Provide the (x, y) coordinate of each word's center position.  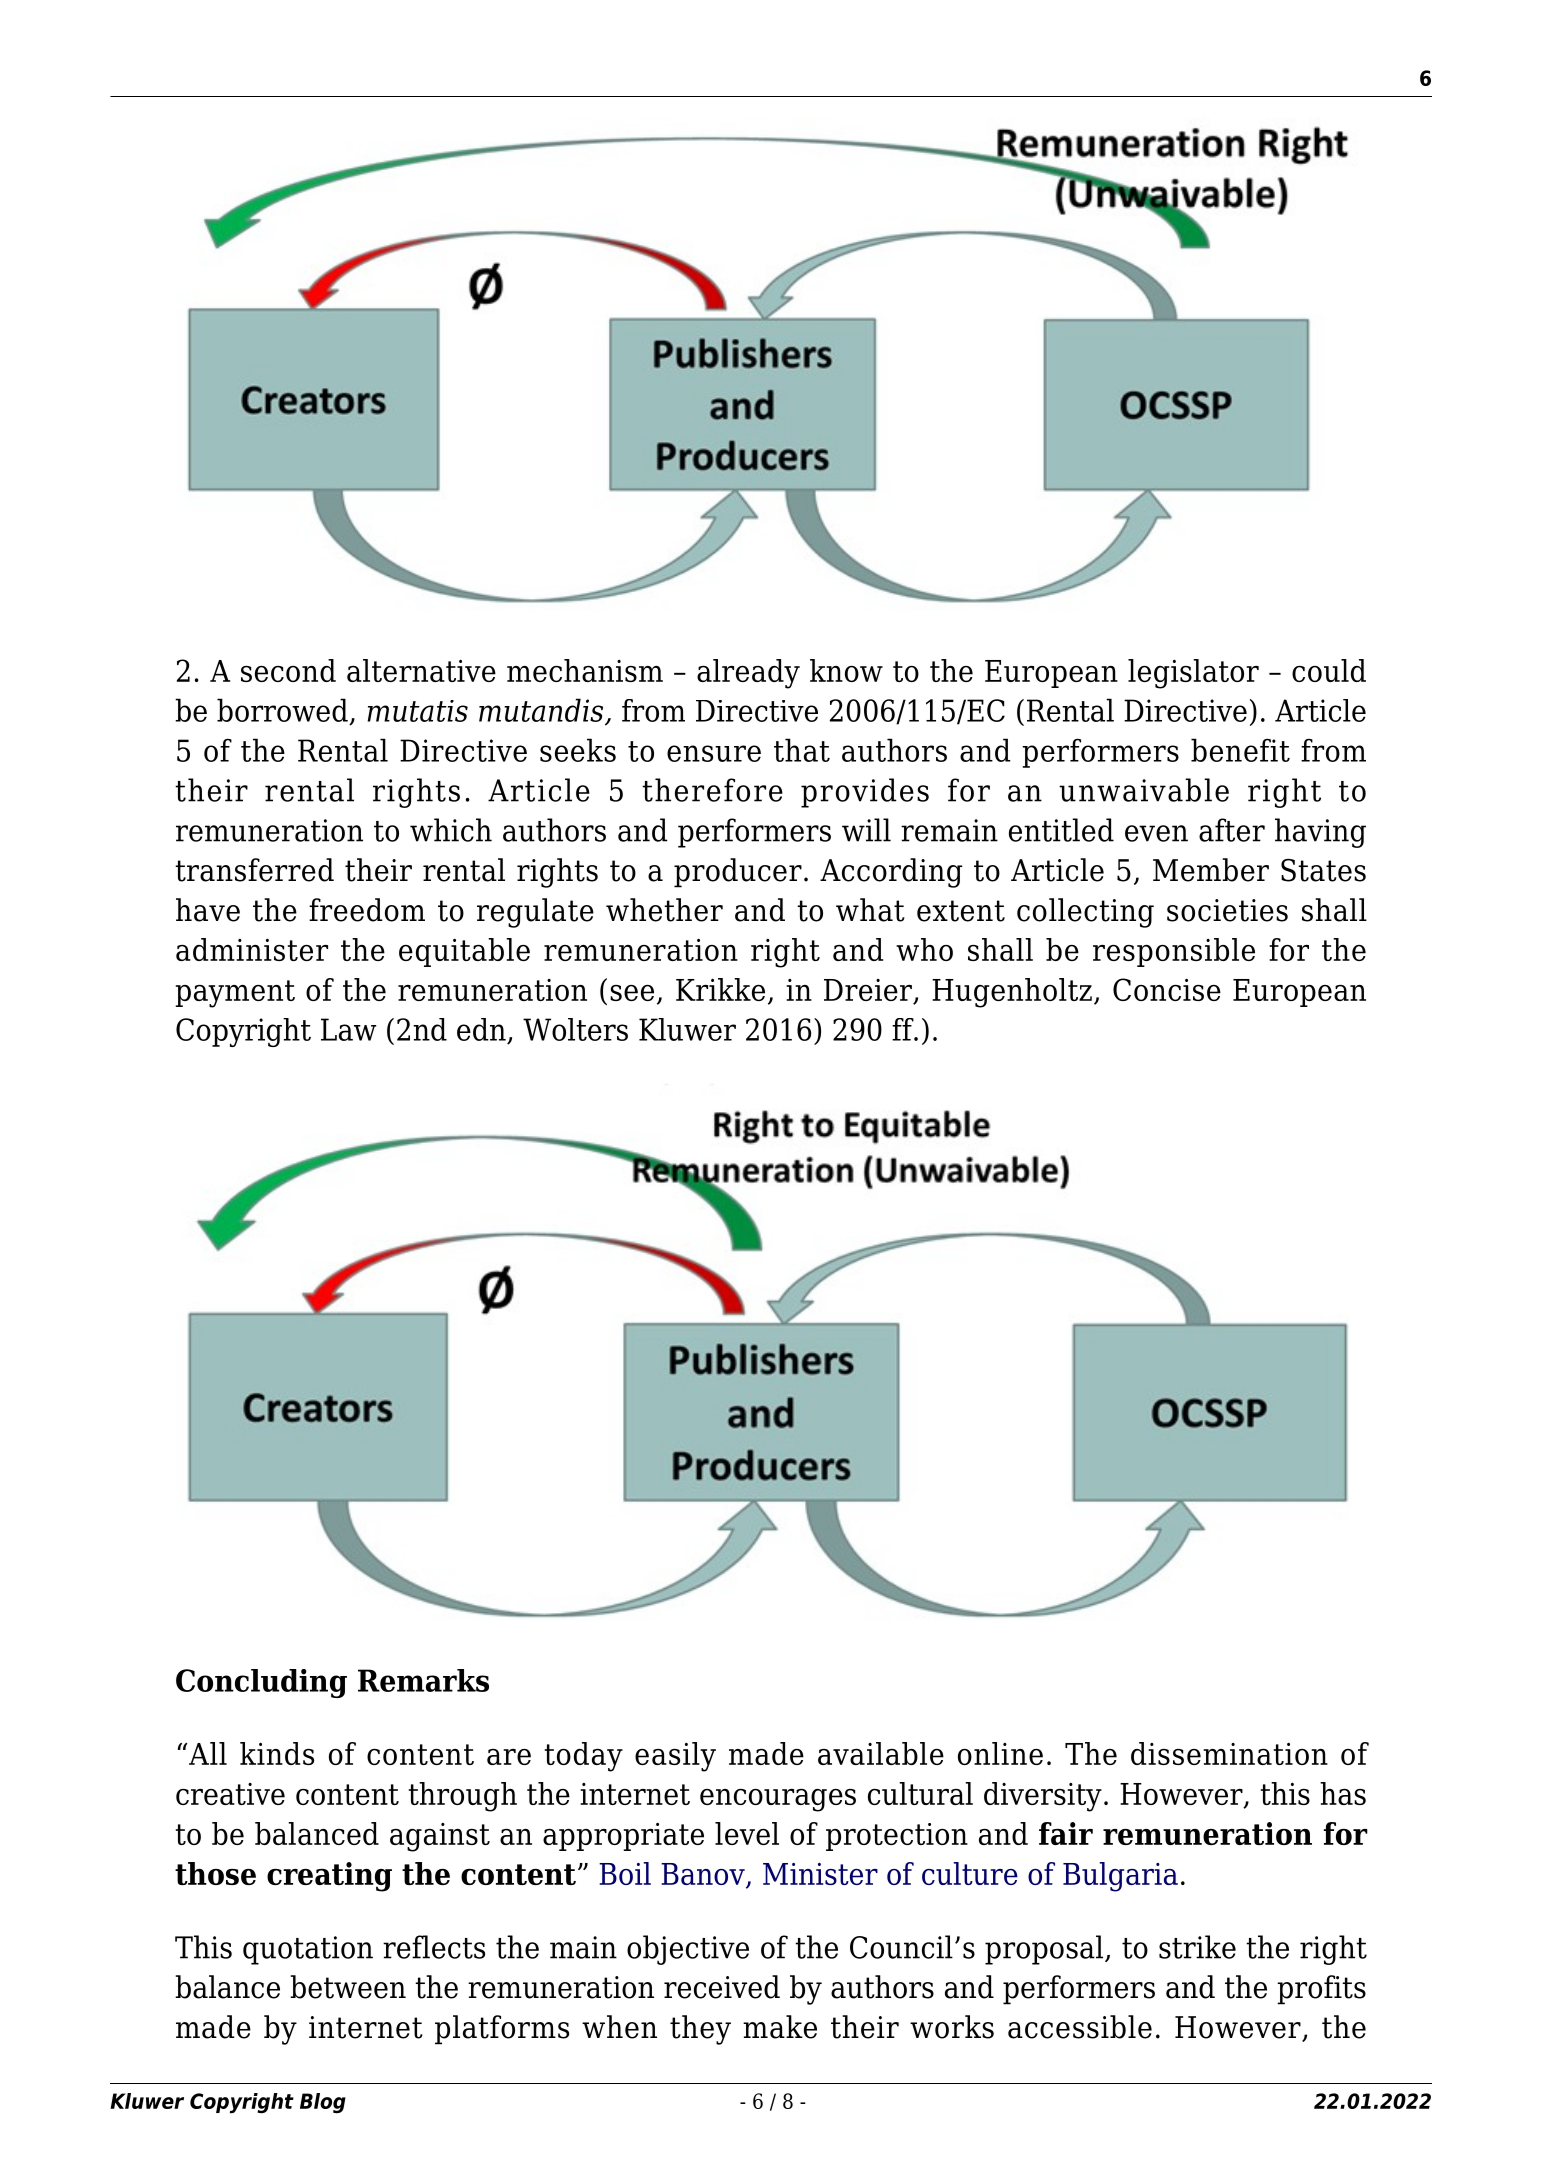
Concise (1167, 989)
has (1343, 1793)
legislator (1193, 674)
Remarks (423, 1680)
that (802, 750)
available (881, 1753)
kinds (277, 1753)
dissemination (1229, 1753)
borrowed (282, 710)
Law (348, 1029)
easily (675, 1757)
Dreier (869, 991)
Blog (323, 2103)
